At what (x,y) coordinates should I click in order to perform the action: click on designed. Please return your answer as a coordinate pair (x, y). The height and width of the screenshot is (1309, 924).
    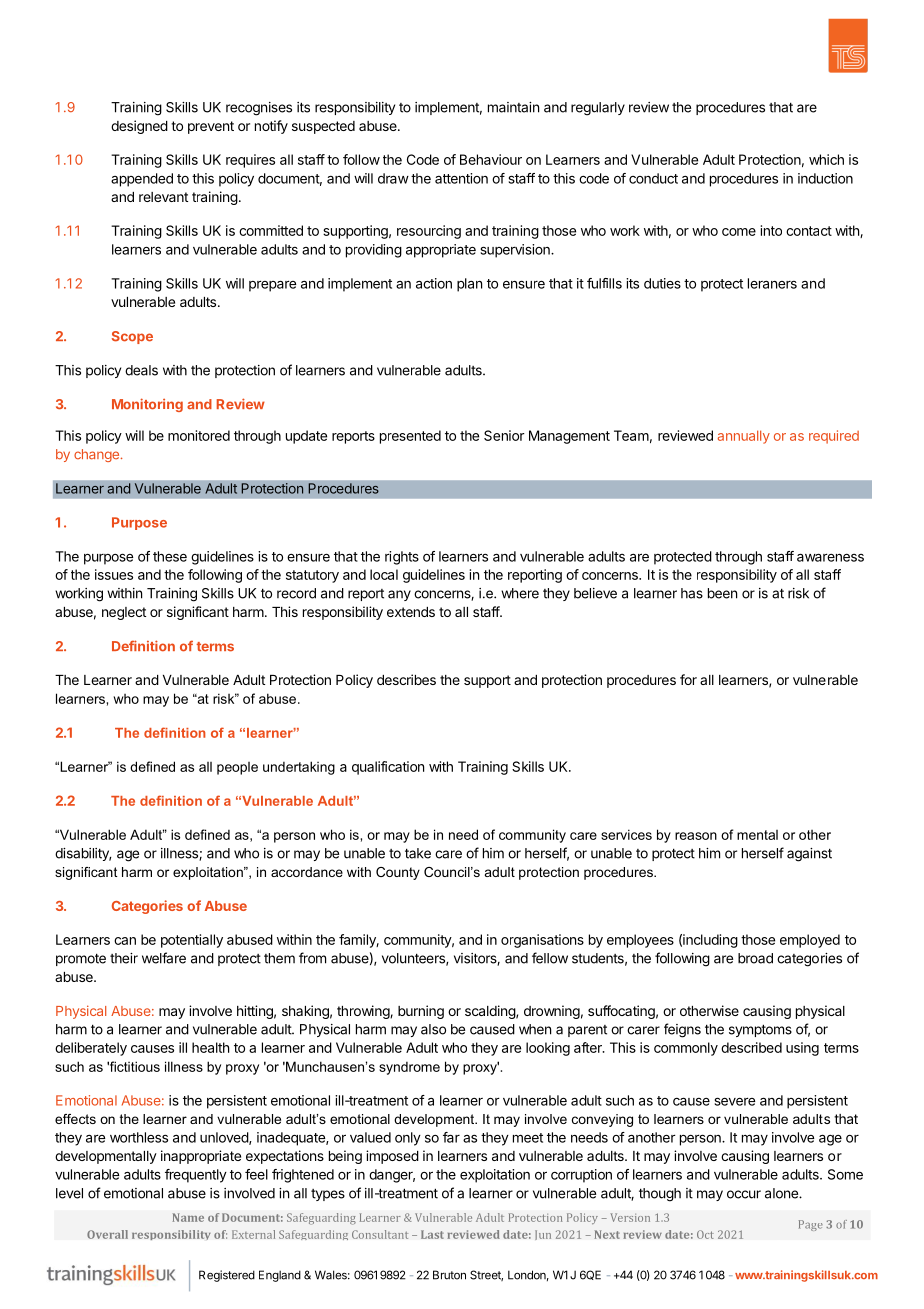
    Looking at the image, I should click on (139, 127).
